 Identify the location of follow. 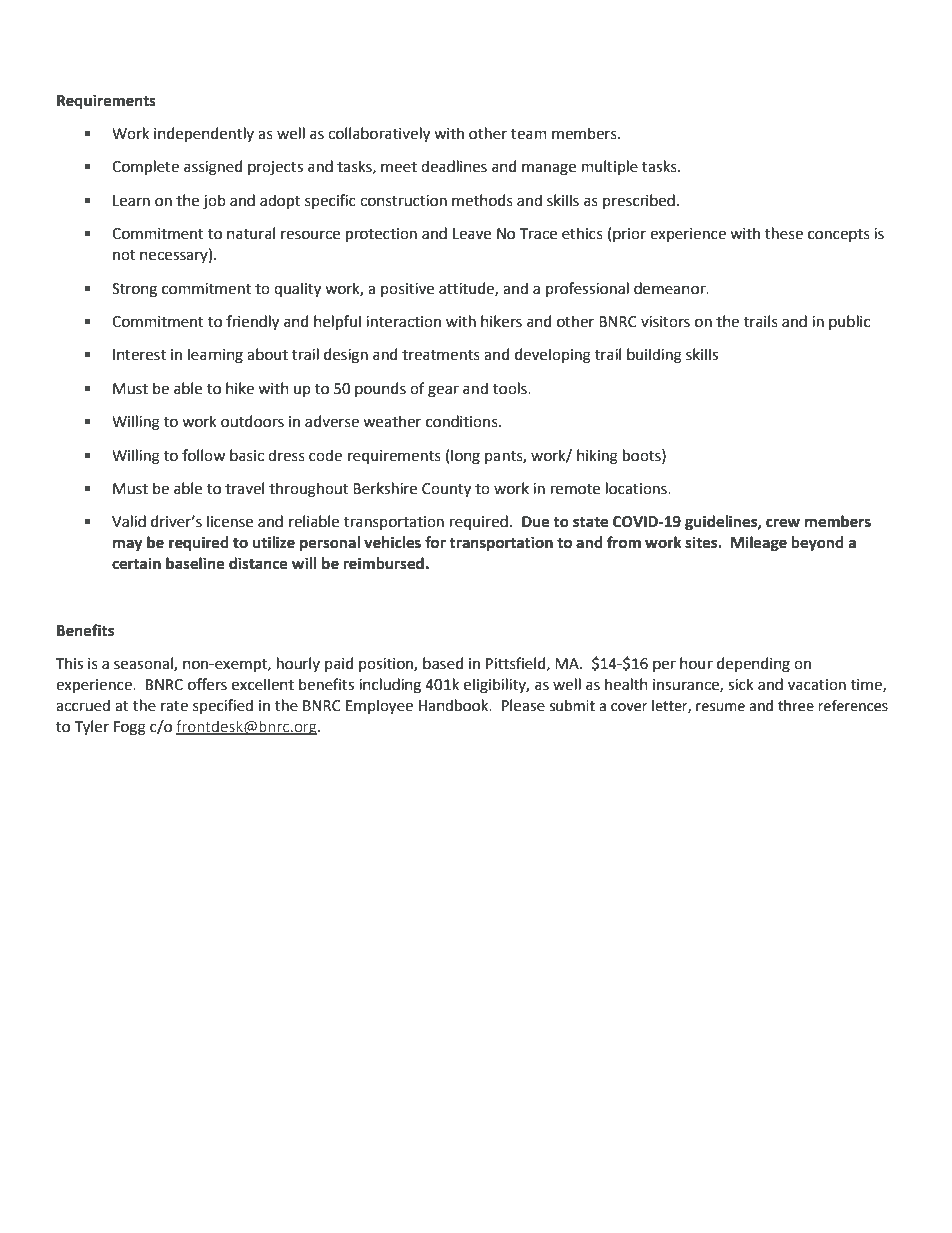
(203, 455).
